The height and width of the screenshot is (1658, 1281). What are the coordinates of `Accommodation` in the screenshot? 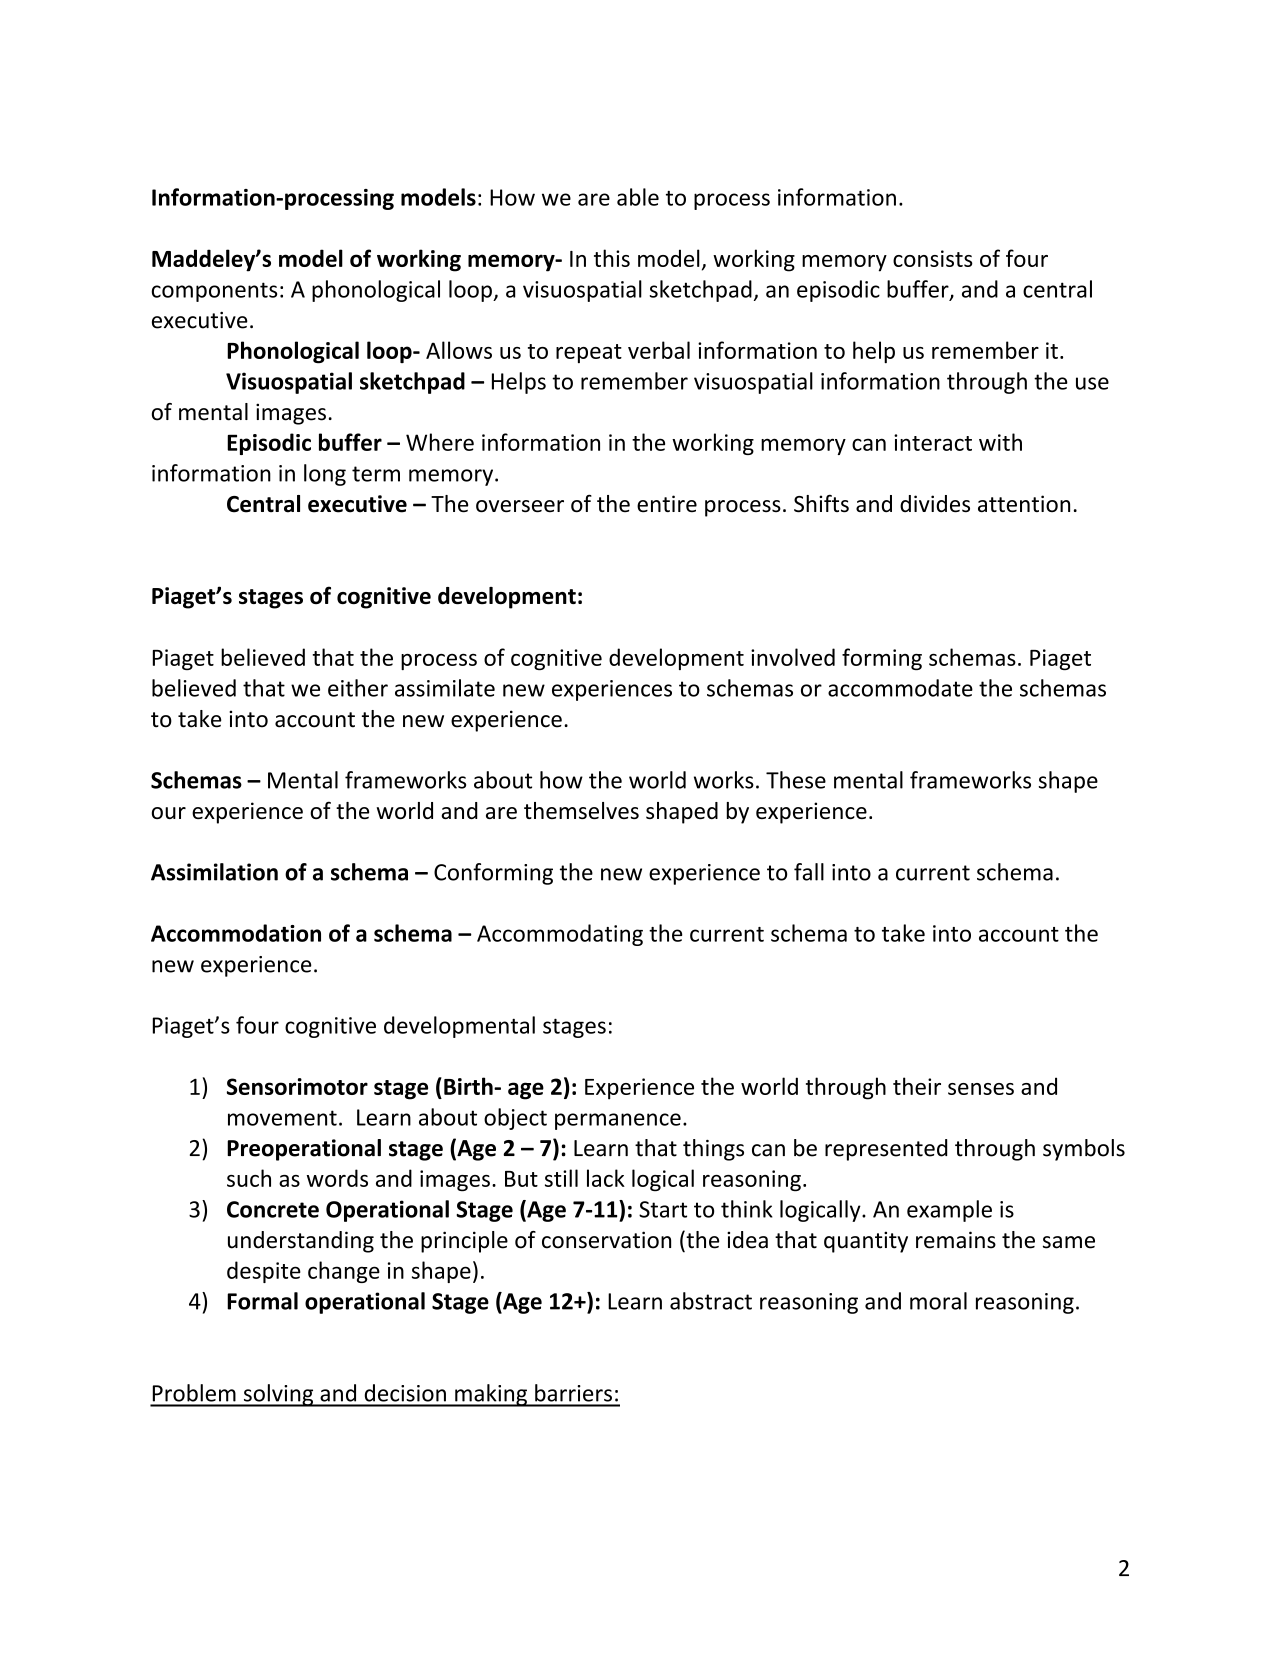 It's located at (236, 933).
